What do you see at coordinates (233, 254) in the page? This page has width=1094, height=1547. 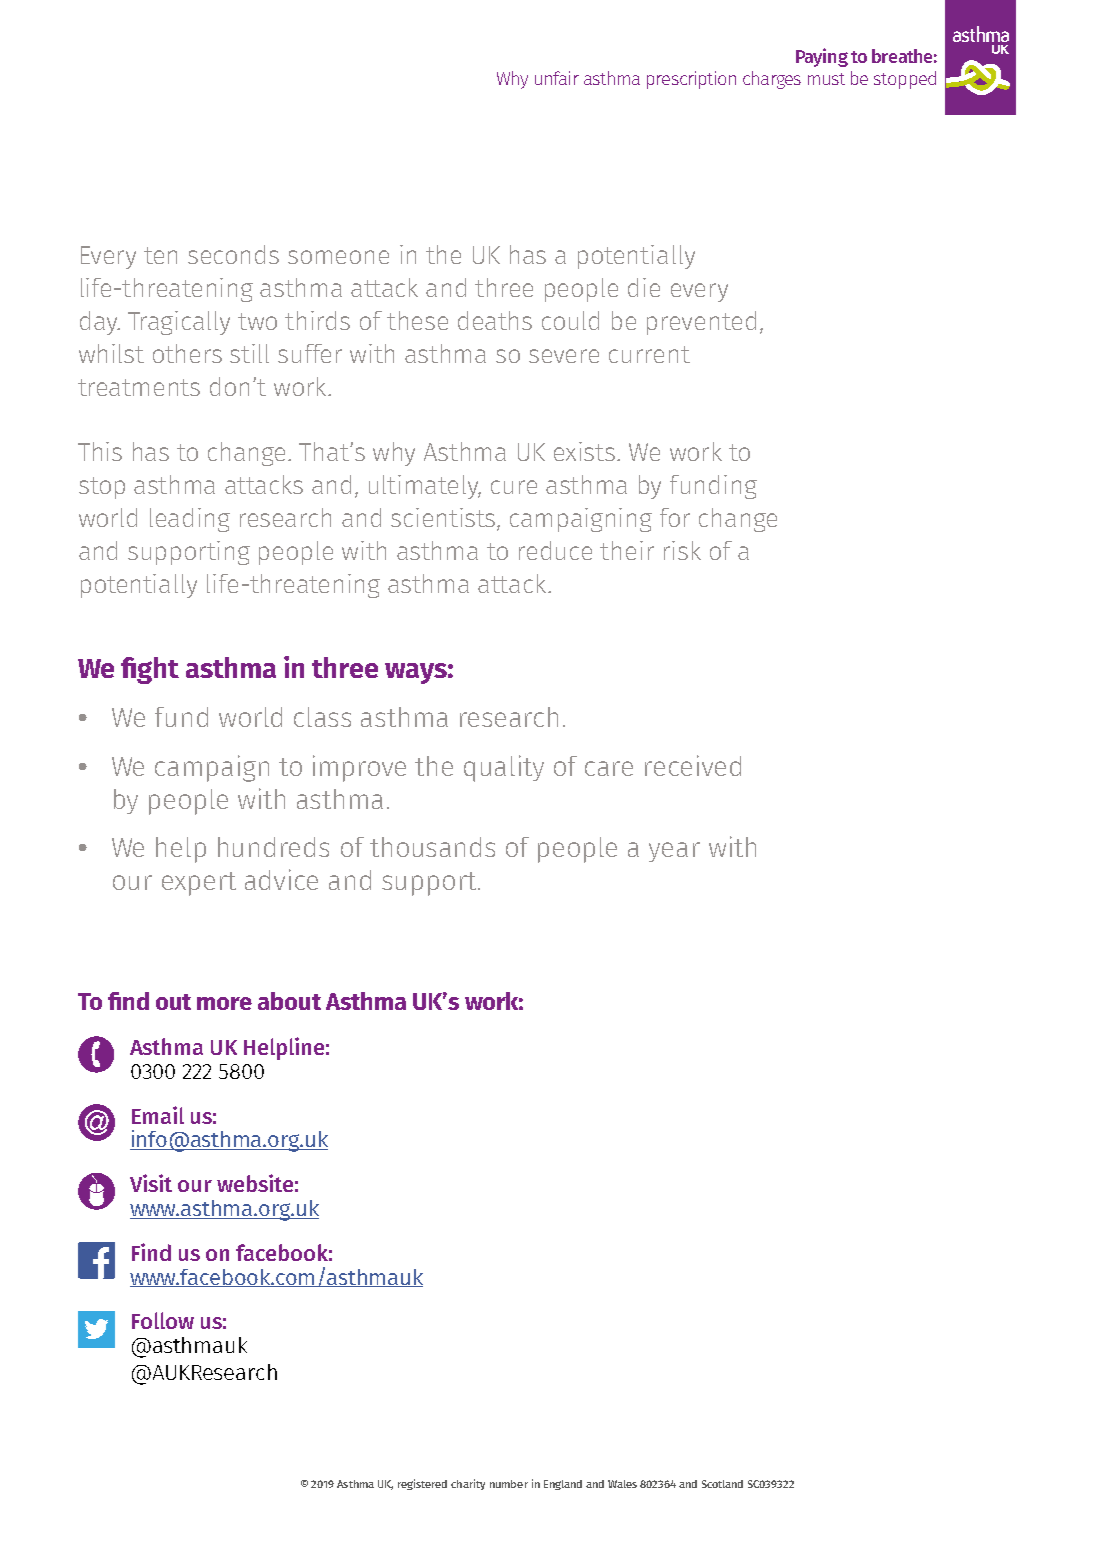 I see `seconds` at bounding box center [233, 254].
